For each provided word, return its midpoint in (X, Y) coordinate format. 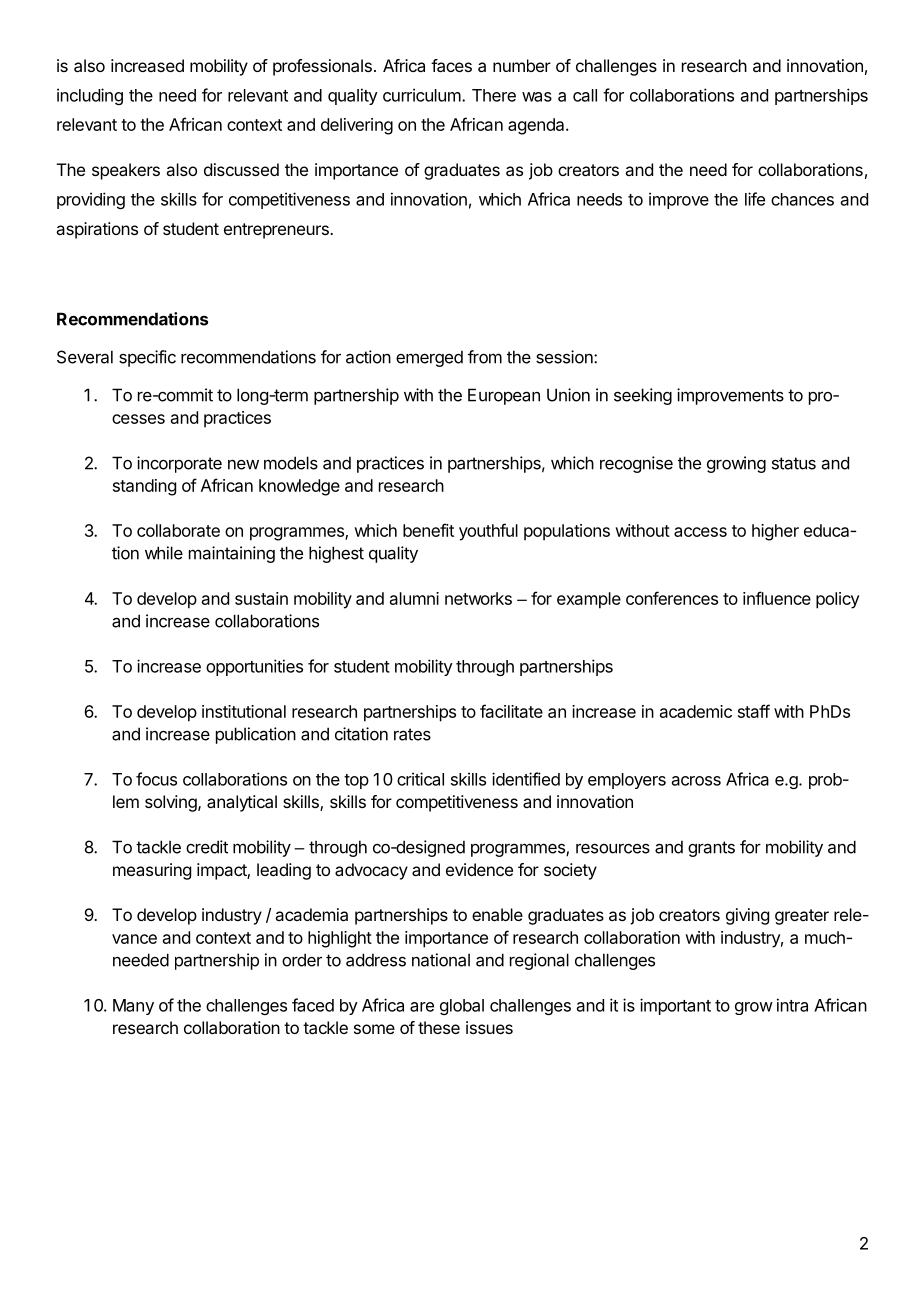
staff (754, 711)
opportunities (254, 667)
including (90, 96)
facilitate (511, 711)
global (462, 1007)
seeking (643, 396)
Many (133, 1007)
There (494, 95)
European (504, 396)
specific (147, 358)
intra (792, 1005)
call (585, 95)
